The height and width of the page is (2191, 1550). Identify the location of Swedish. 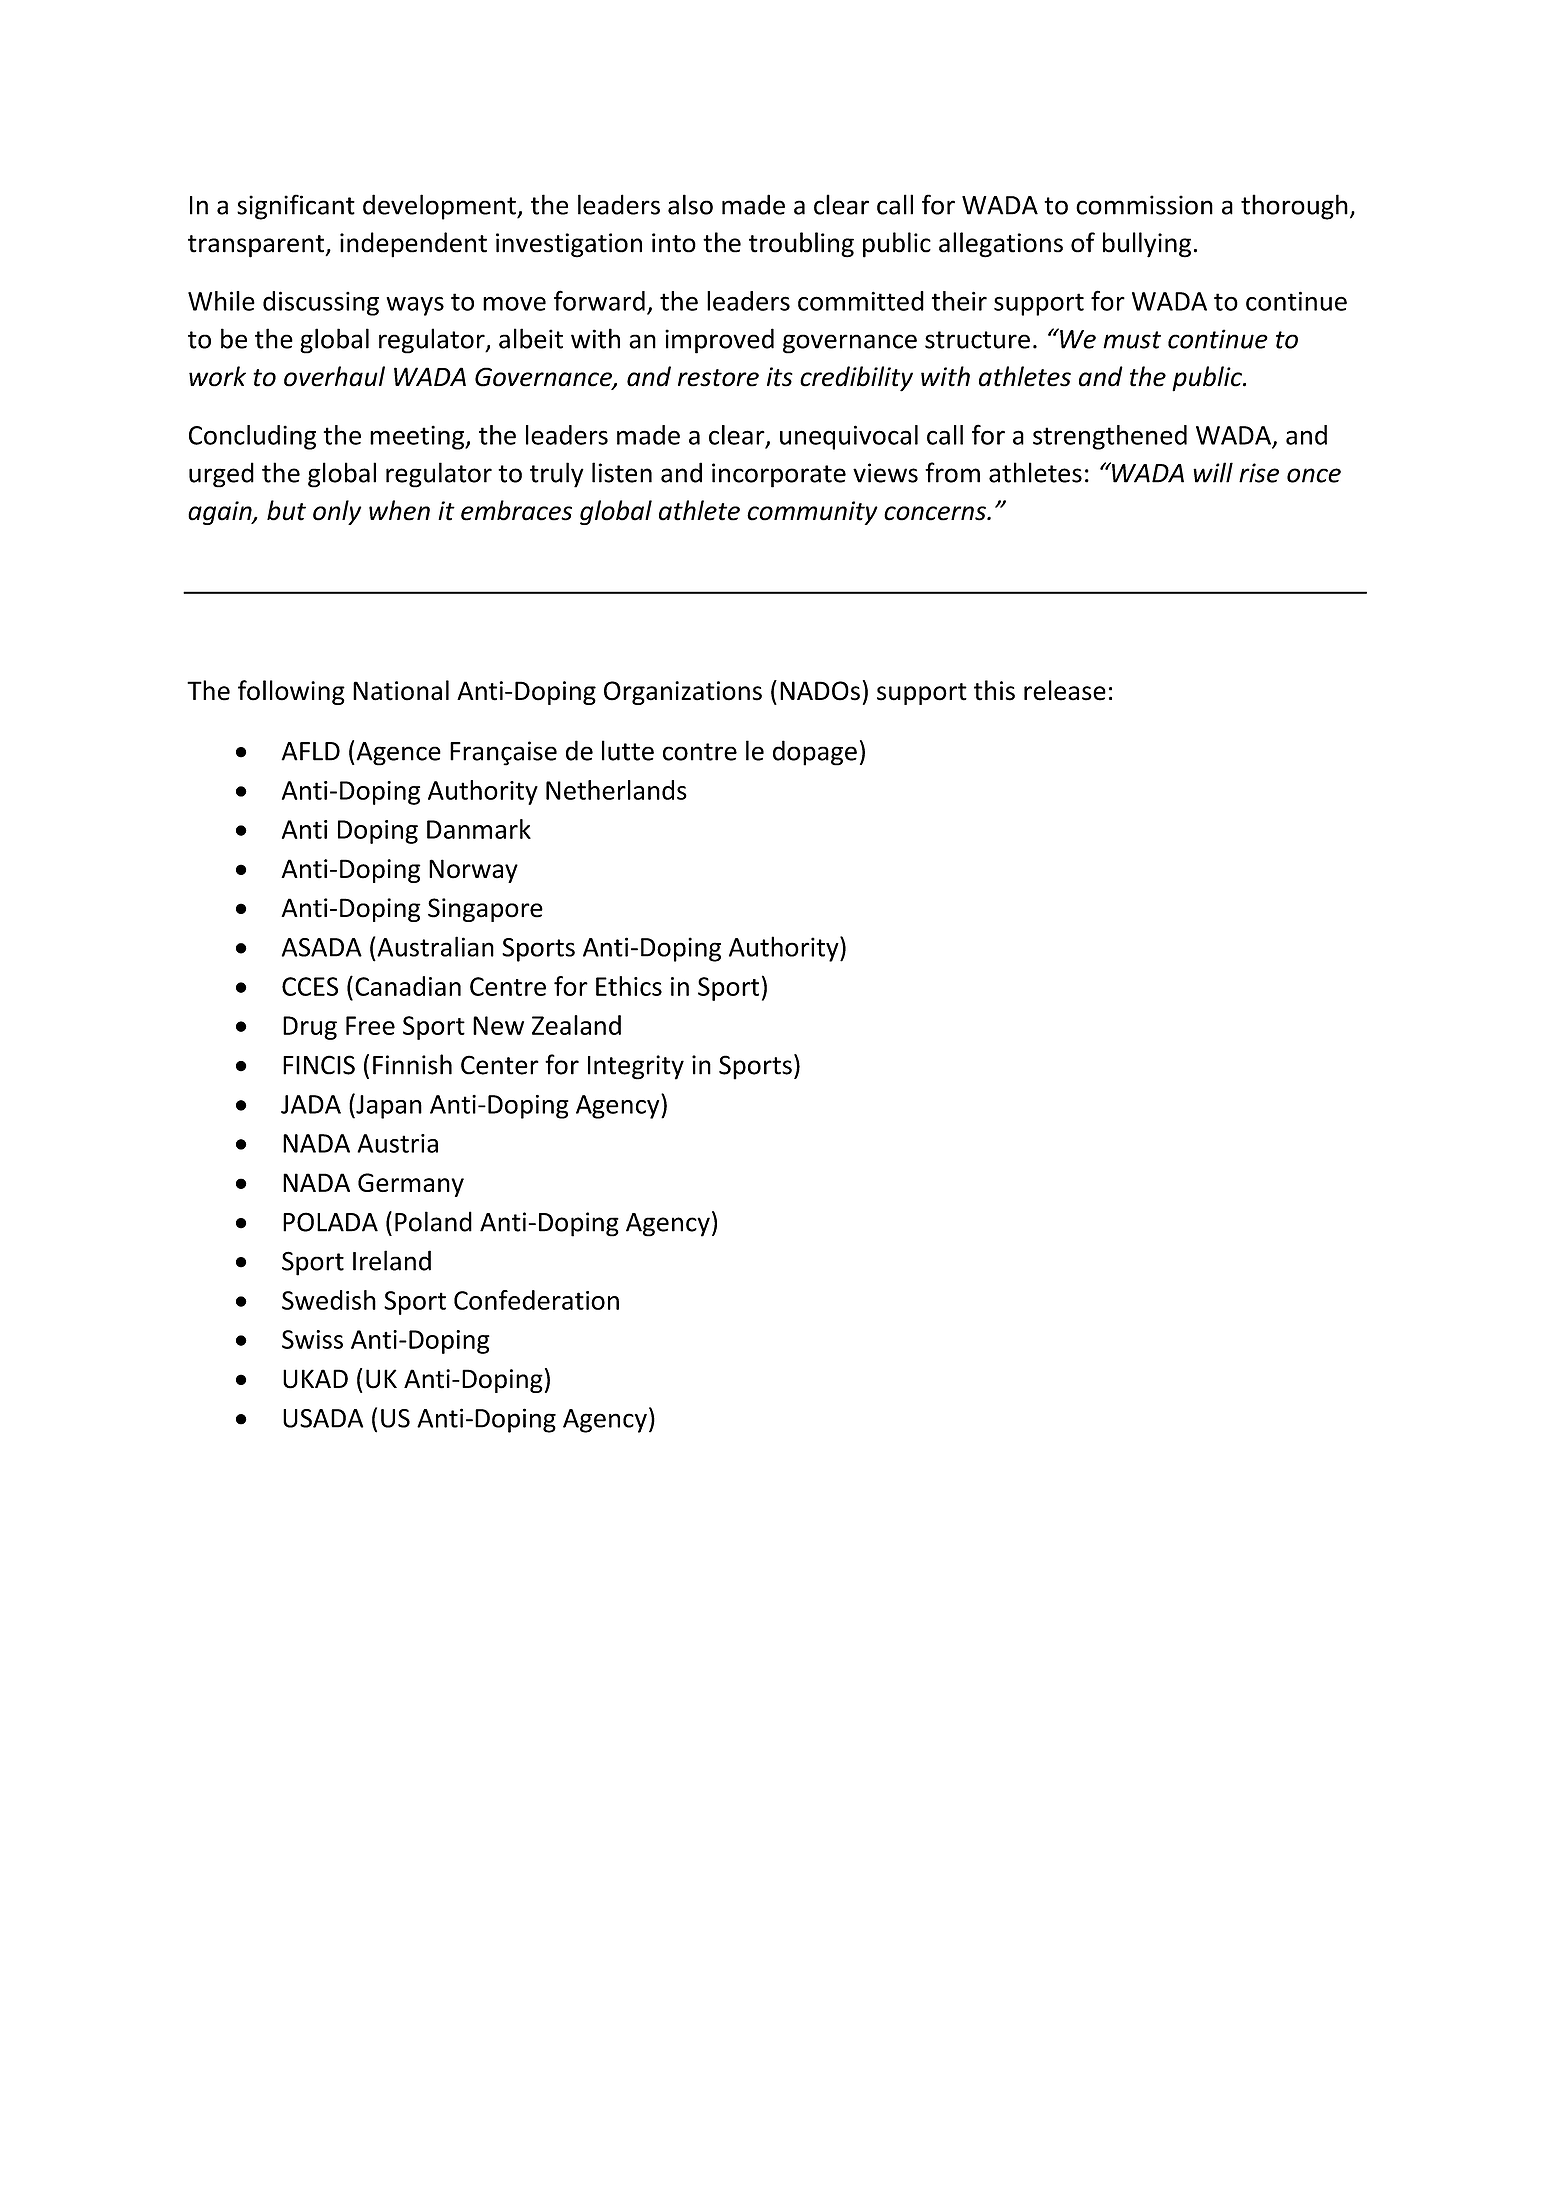
(329, 1300).
